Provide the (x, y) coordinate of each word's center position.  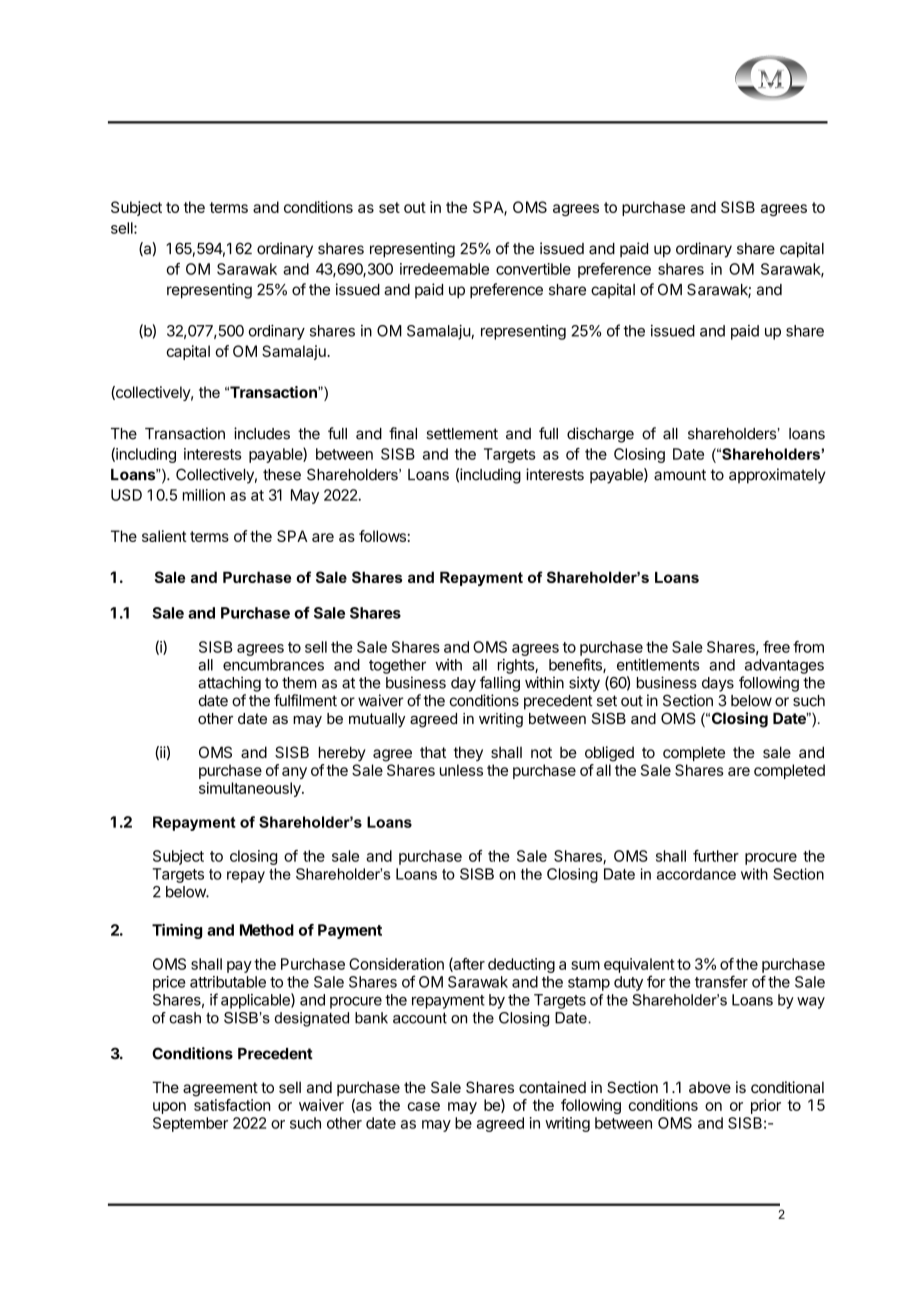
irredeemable (444, 269)
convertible (533, 269)
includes (262, 433)
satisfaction (232, 1105)
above (710, 1087)
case (423, 1106)
